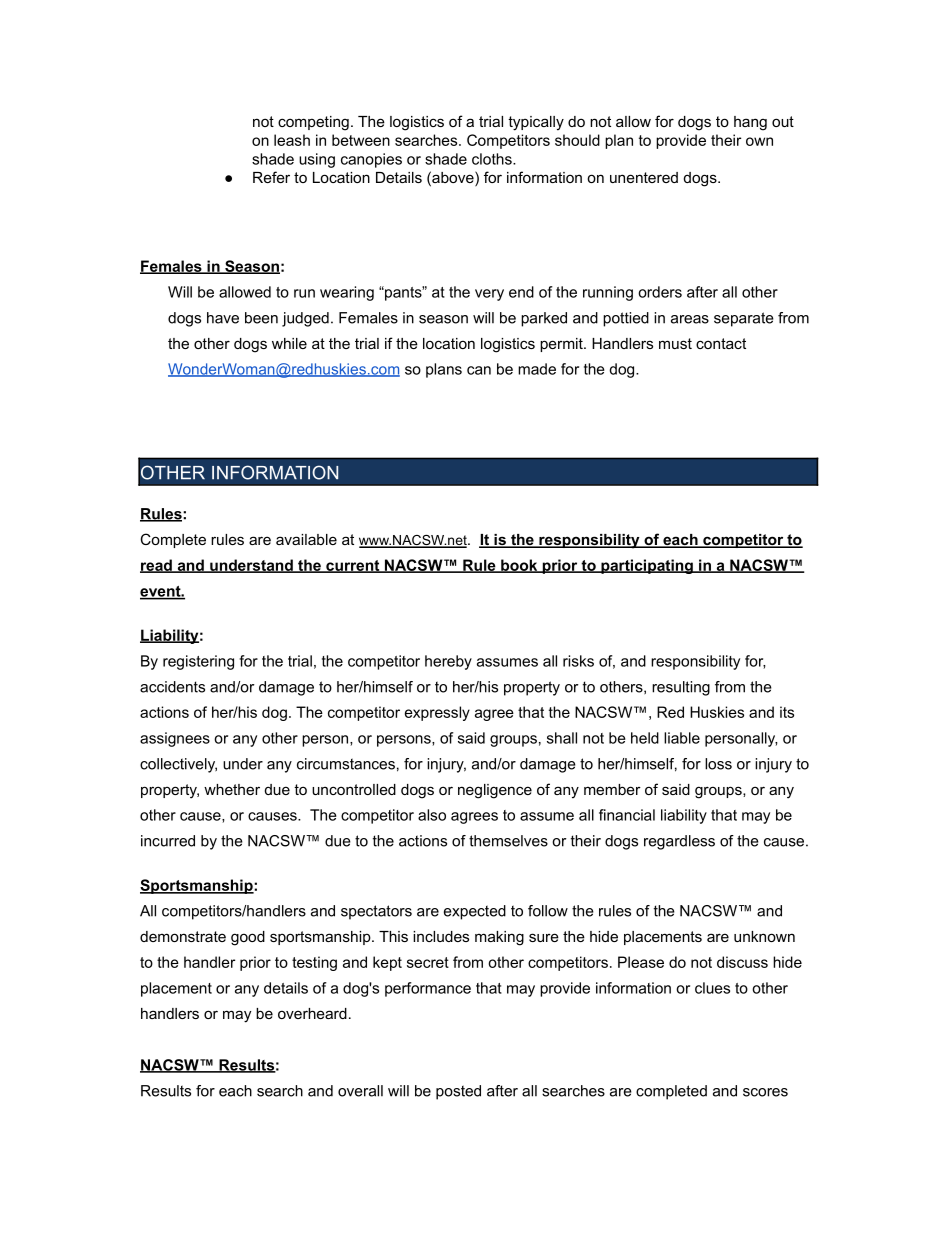  What do you see at coordinates (198, 662) in the screenshot?
I see `registering` at bounding box center [198, 662].
